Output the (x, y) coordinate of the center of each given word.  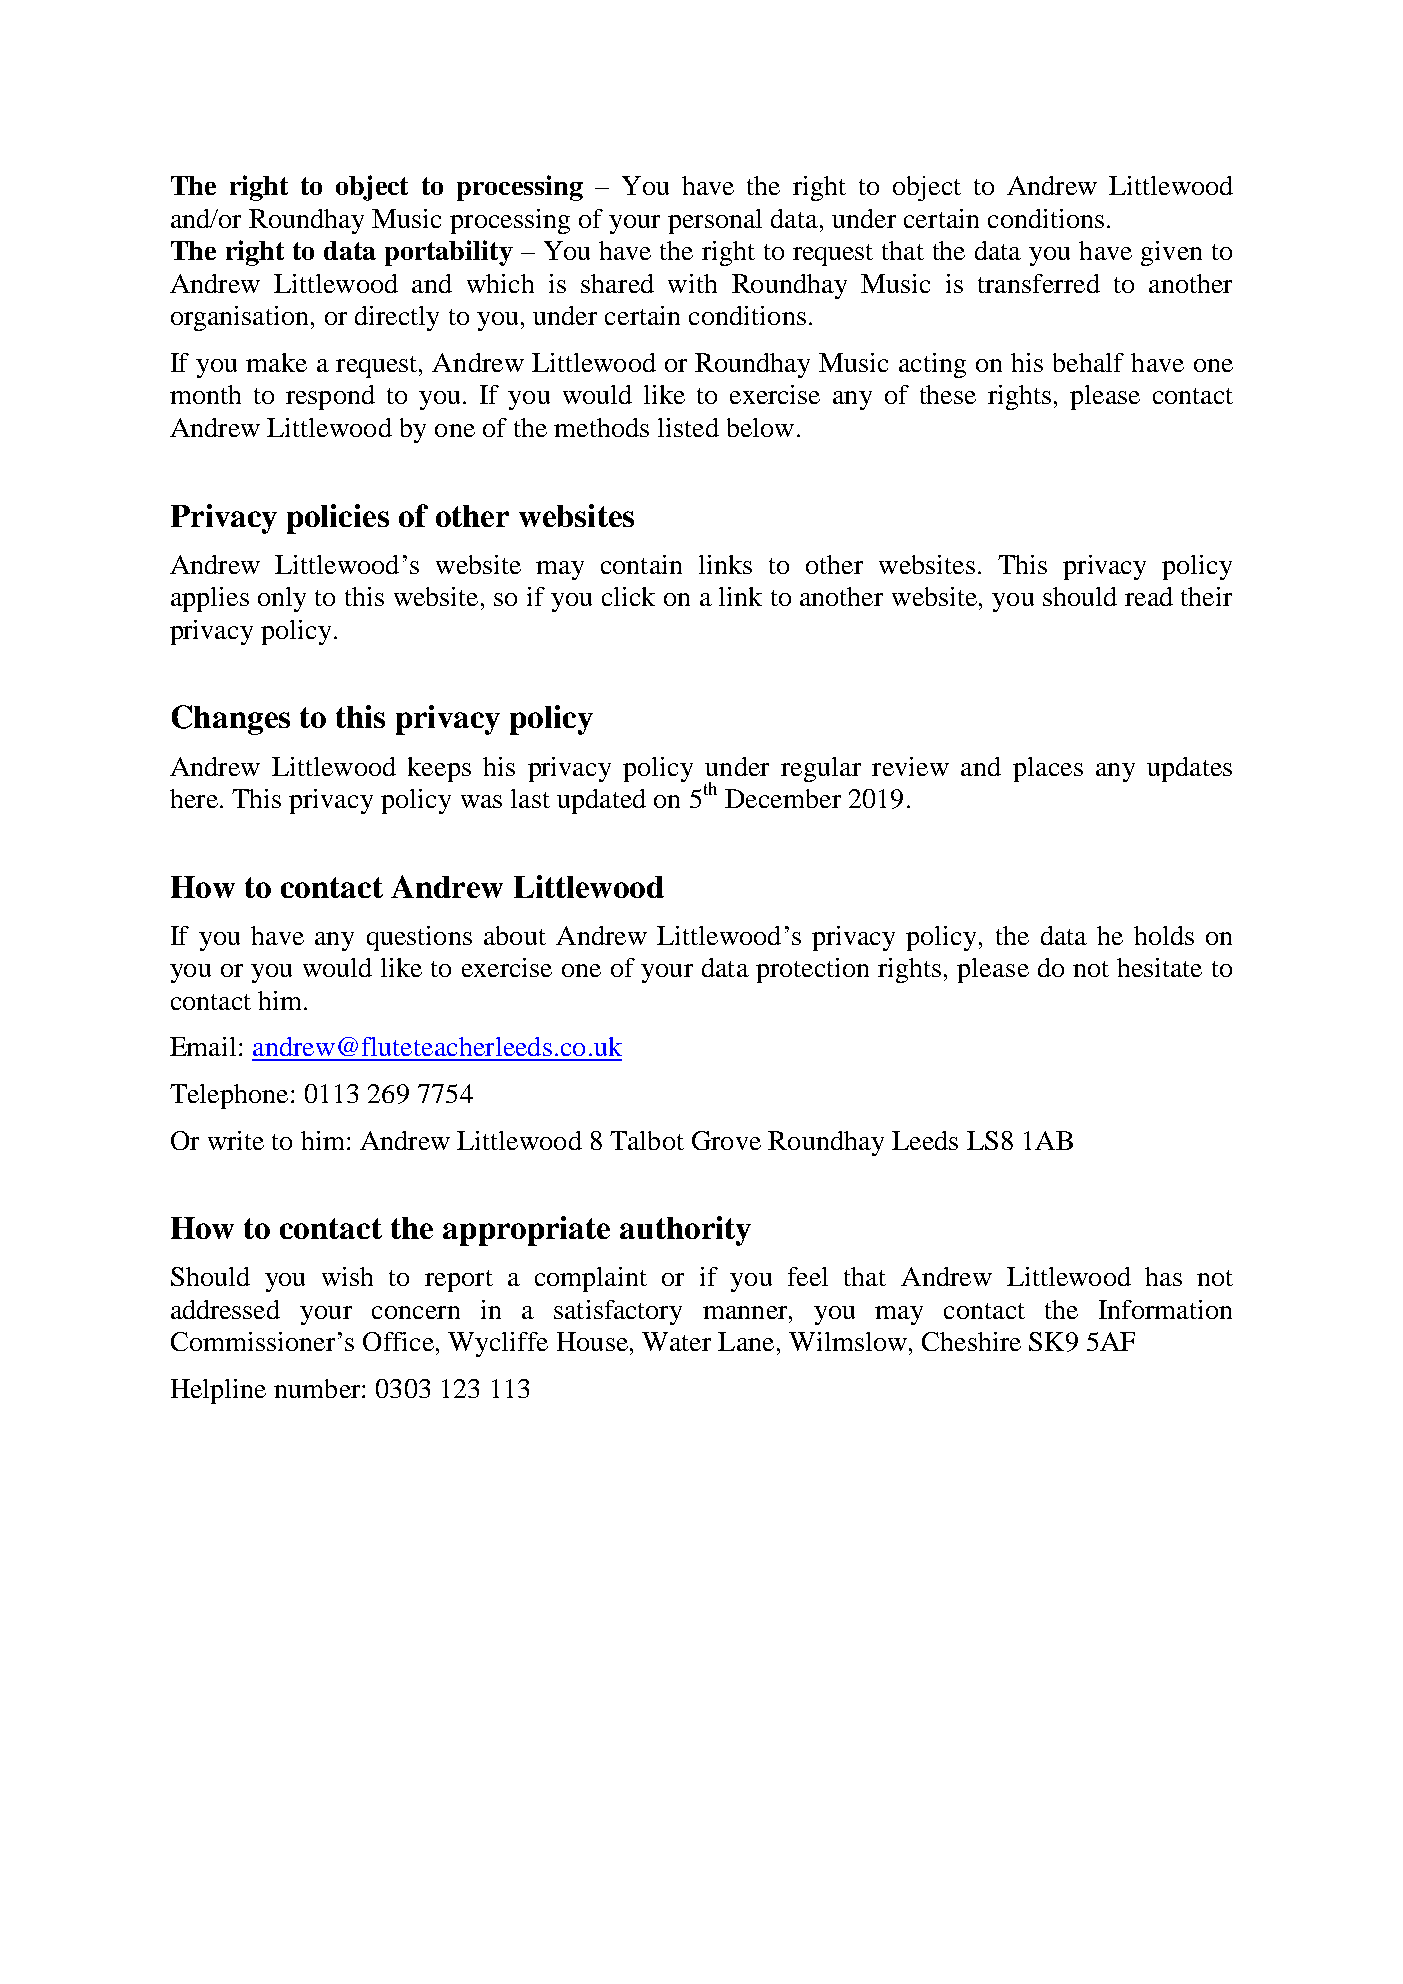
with (692, 283)
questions (419, 938)
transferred (1039, 283)
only (282, 599)
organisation (239, 318)
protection (812, 970)
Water (676, 1341)
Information (1165, 1309)
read (1149, 596)
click (628, 596)
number (318, 1388)
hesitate (1159, 967)
